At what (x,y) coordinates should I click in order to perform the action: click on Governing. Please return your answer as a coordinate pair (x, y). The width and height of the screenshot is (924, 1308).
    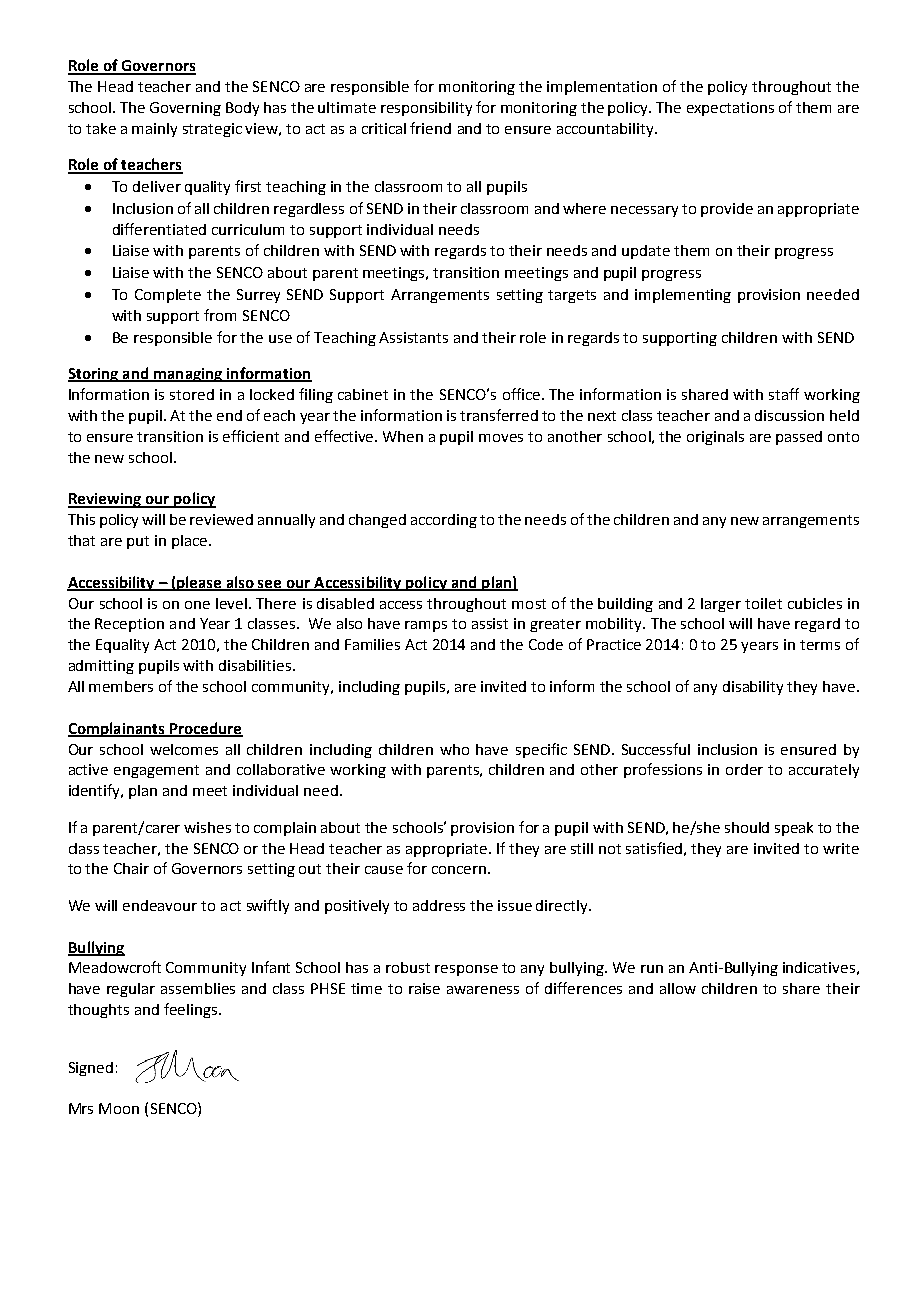
    Looking at the image, I should click on (185, 109).
